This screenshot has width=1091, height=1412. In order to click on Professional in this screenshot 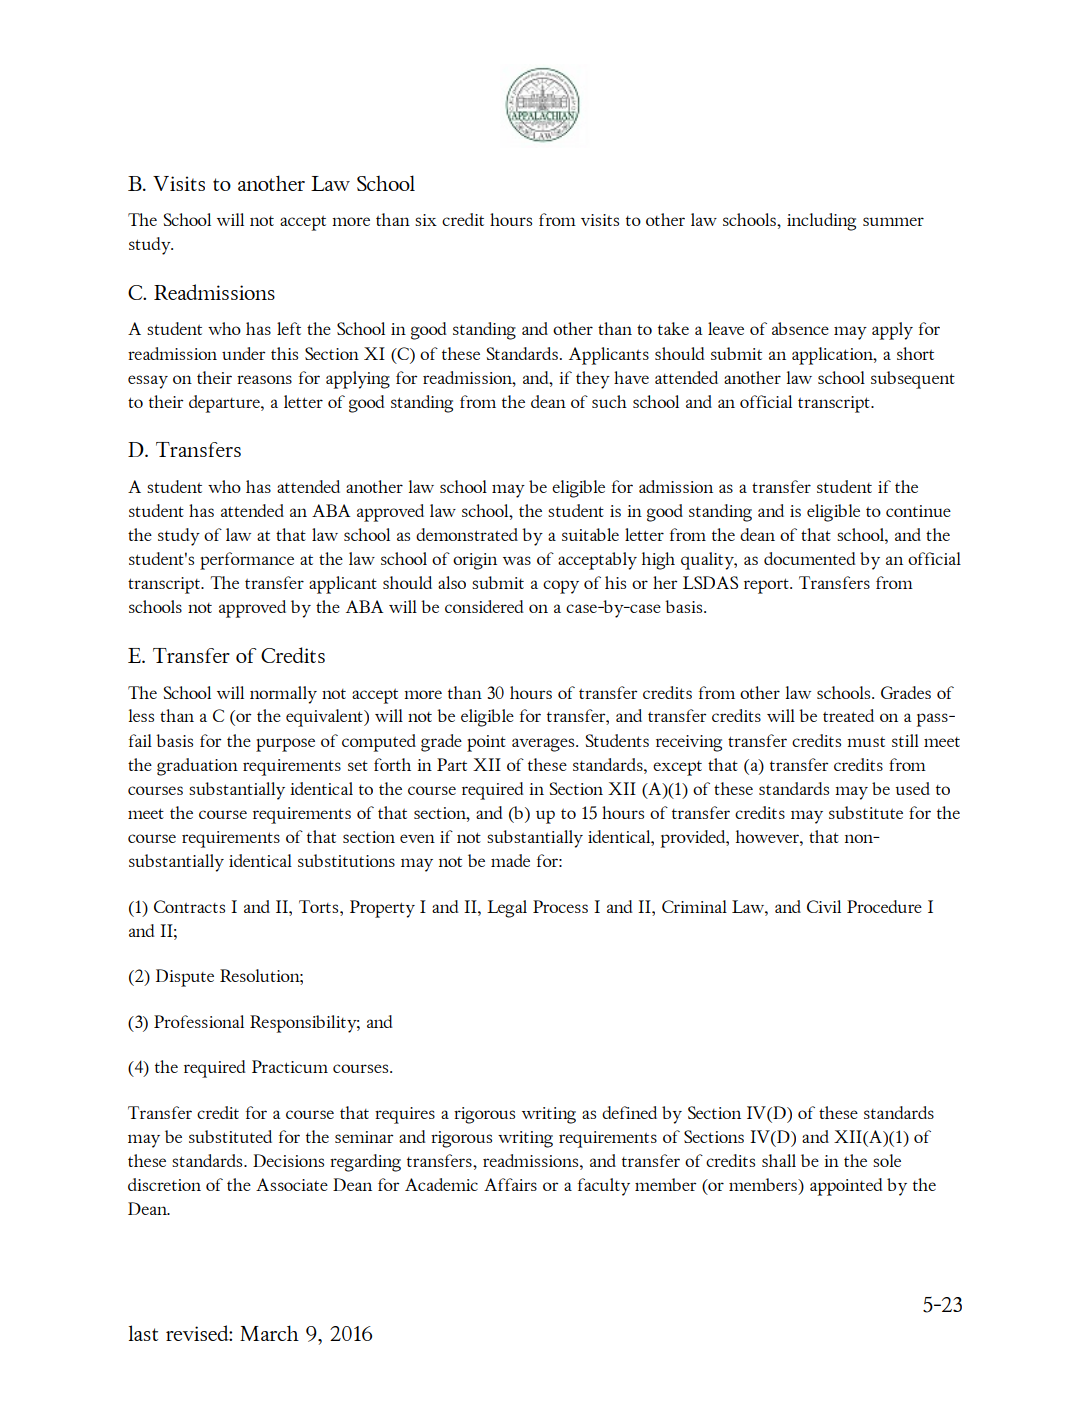, I will do `click(199, 1021)`.
